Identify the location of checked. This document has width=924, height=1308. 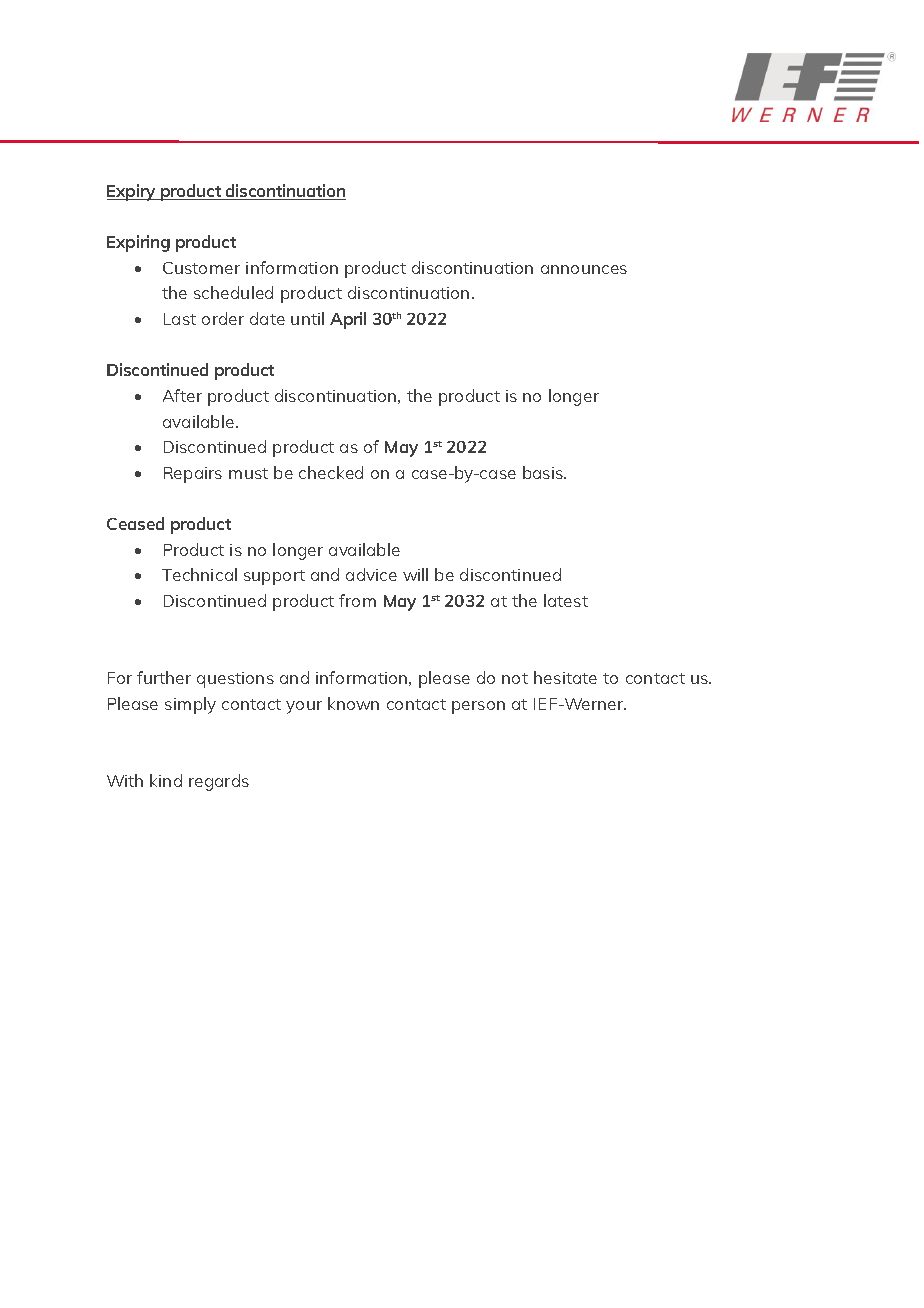
(331, 472).
